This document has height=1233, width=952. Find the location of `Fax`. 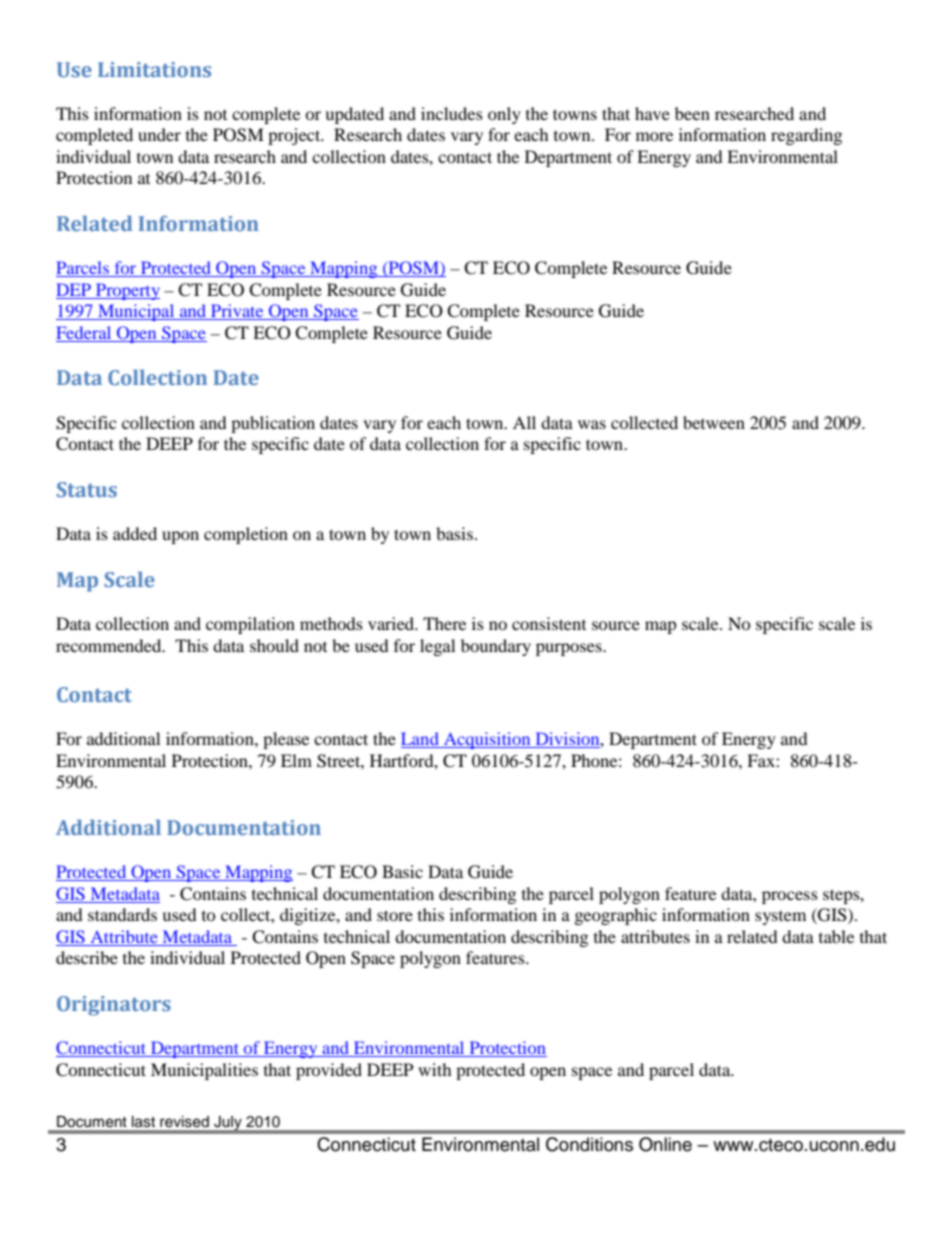

Fax is located at coordinates (762, 760).
